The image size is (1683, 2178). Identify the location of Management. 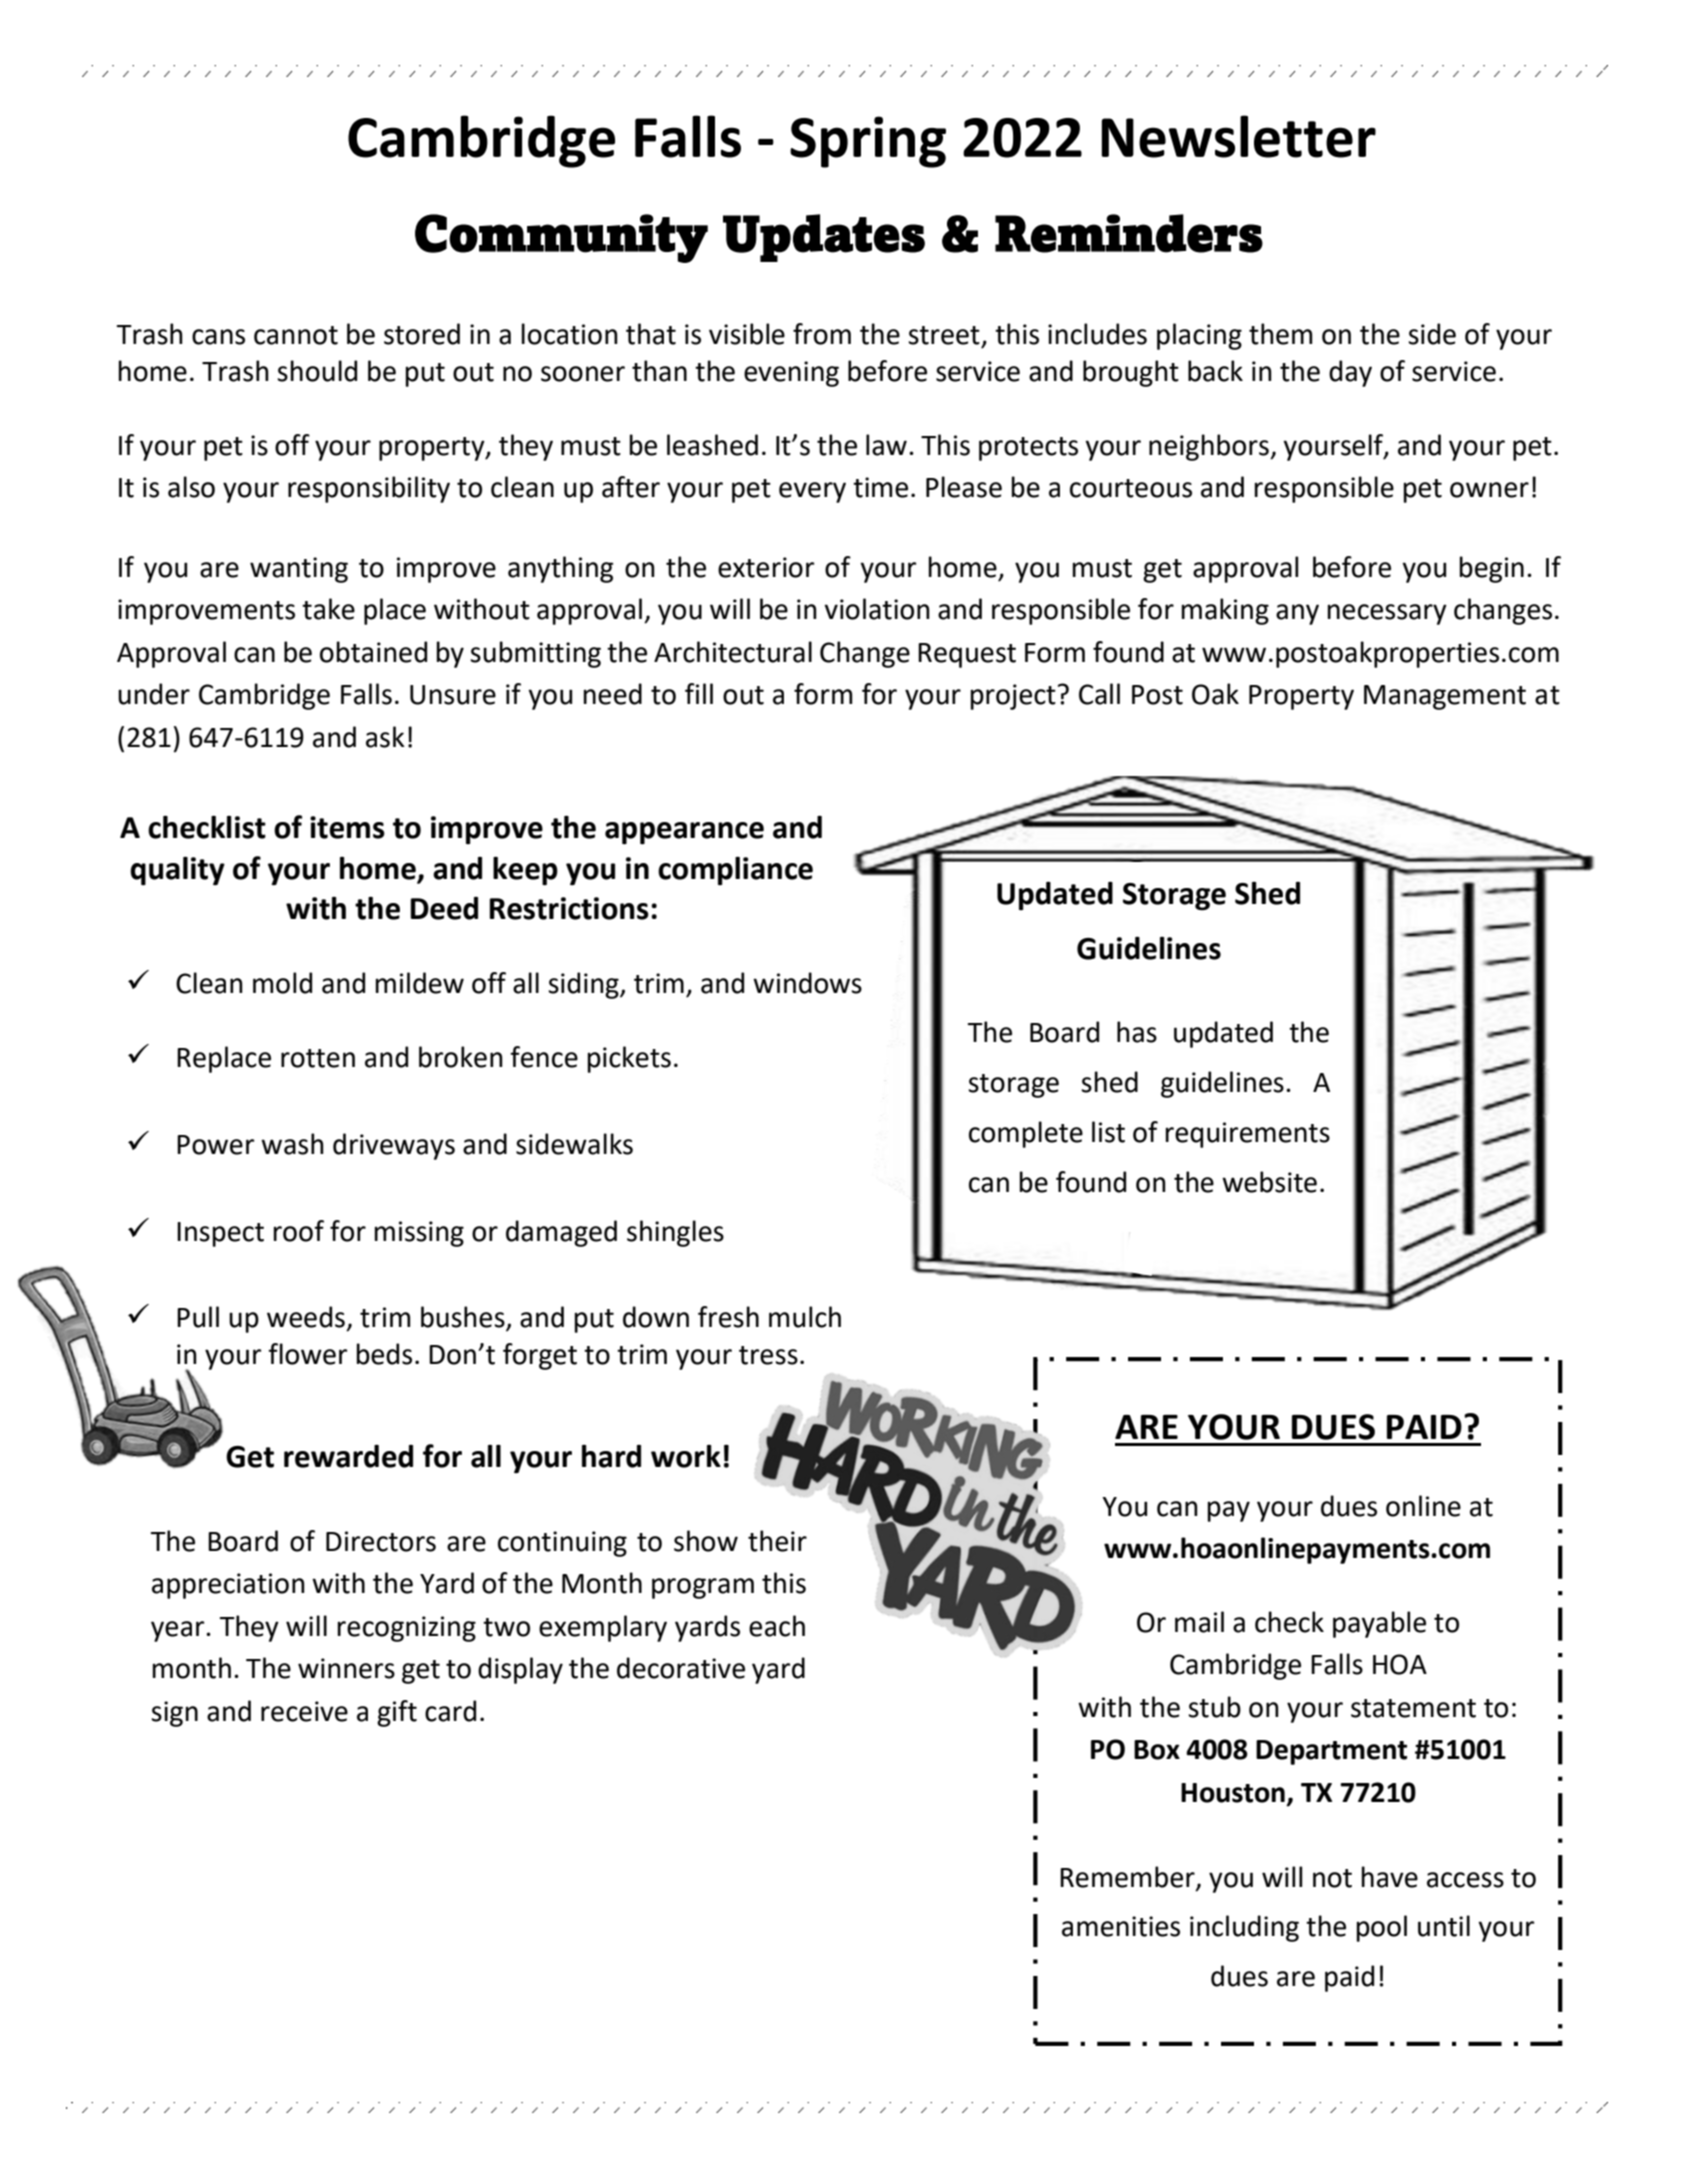
(1445, 697).
